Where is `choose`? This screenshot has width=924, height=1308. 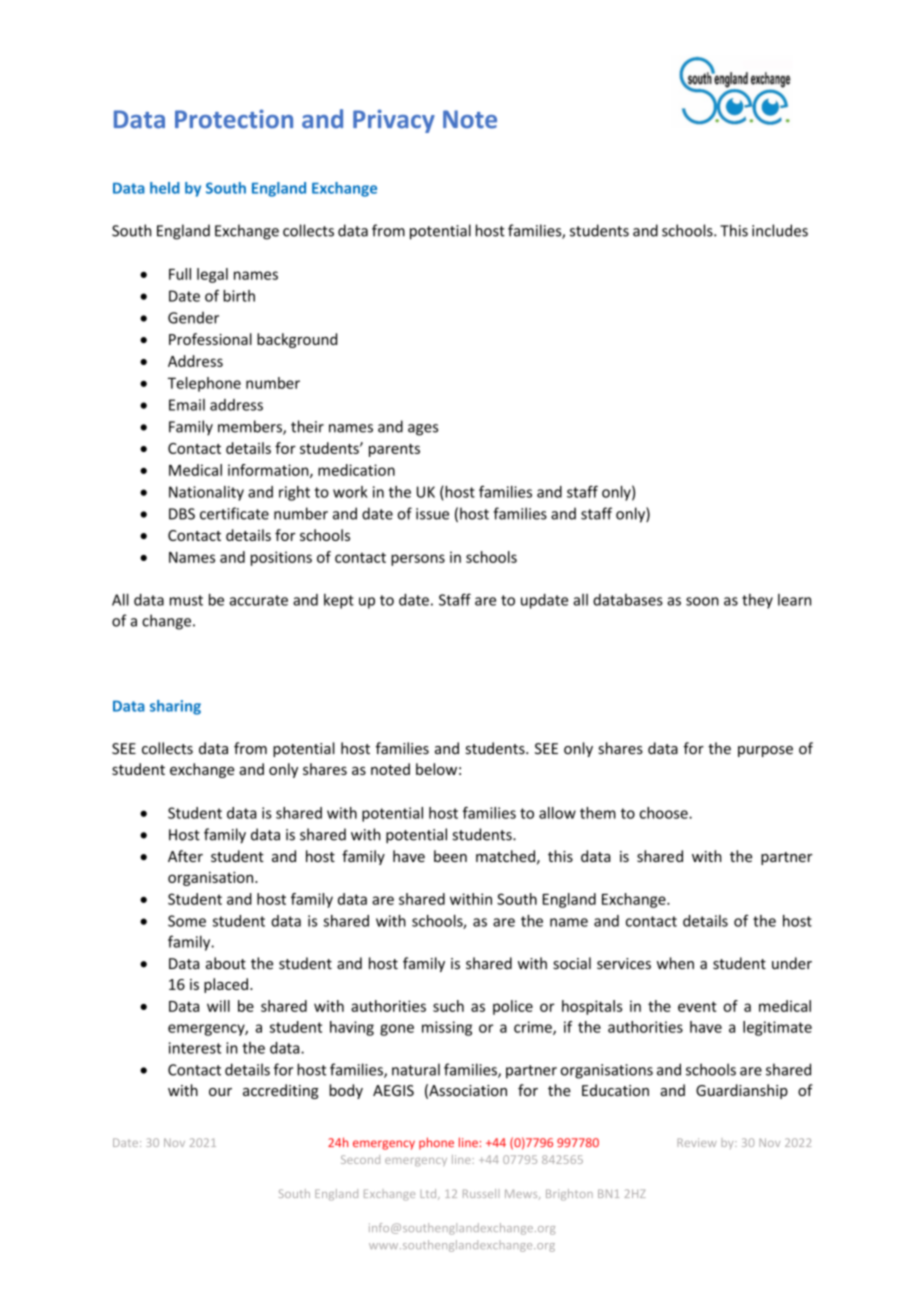
choose is located at coordinates (665, 813).
